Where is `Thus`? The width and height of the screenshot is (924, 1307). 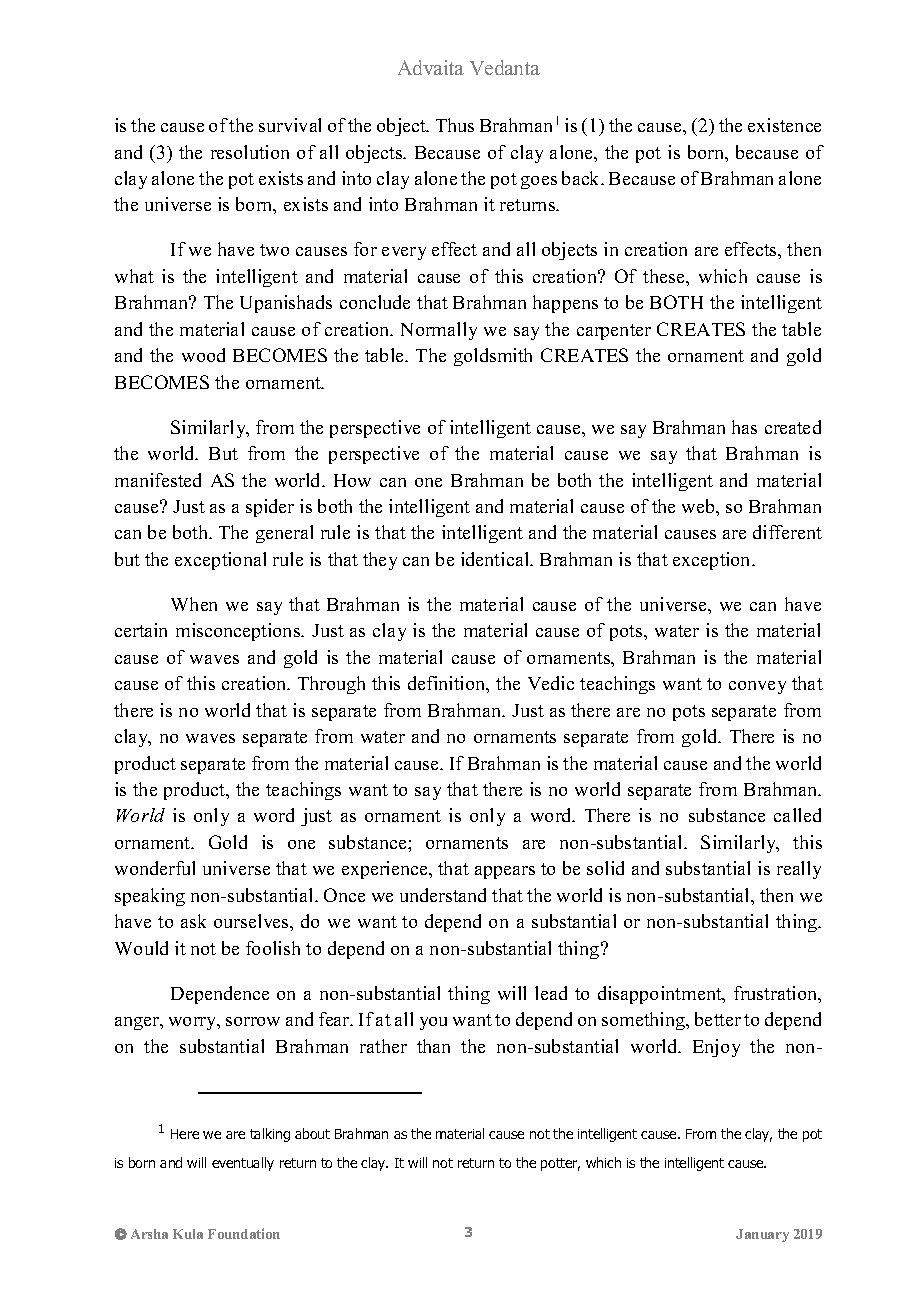
Thus is located at coordinates (455, 125).
